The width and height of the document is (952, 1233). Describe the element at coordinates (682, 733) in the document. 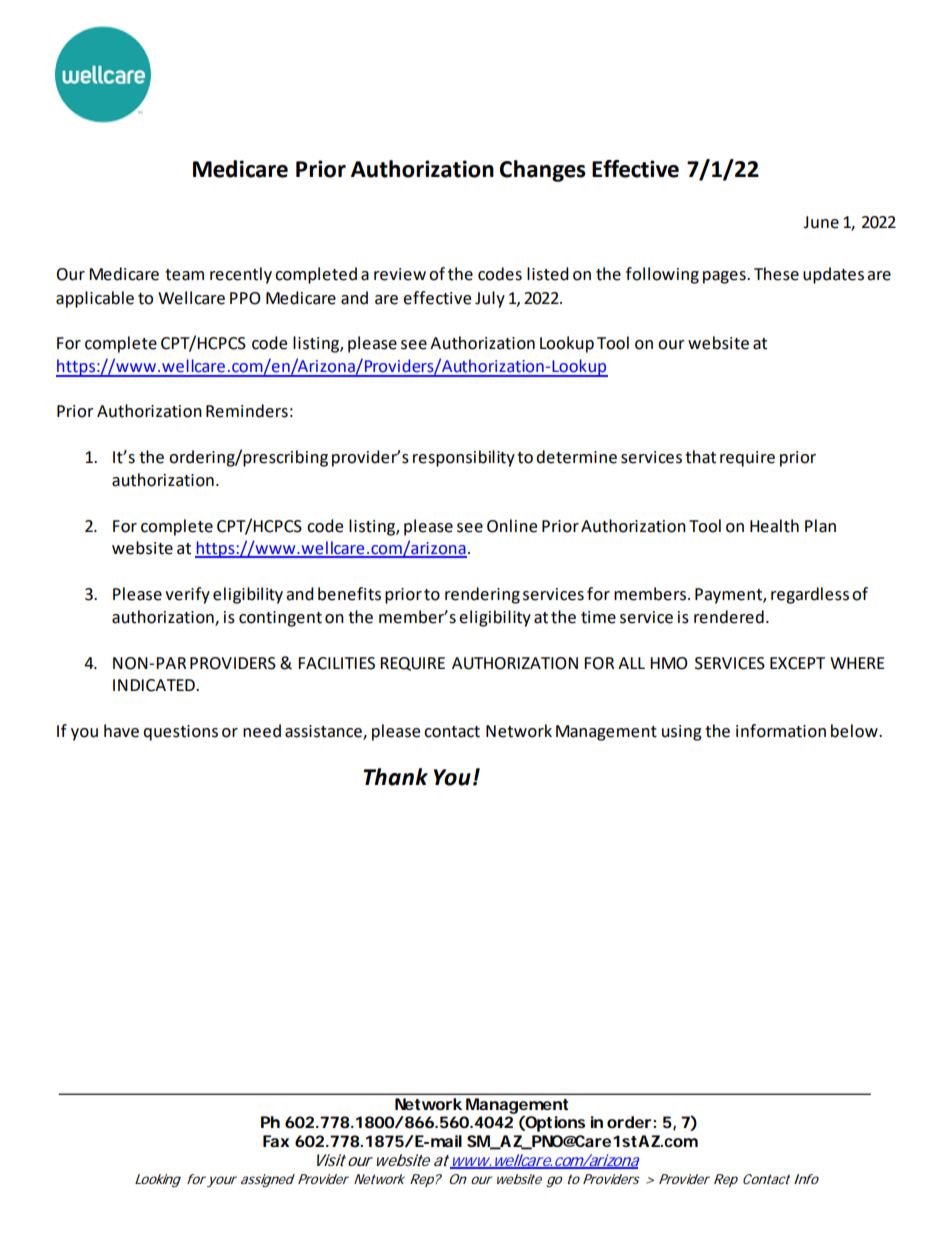

I see `using` at that location.
